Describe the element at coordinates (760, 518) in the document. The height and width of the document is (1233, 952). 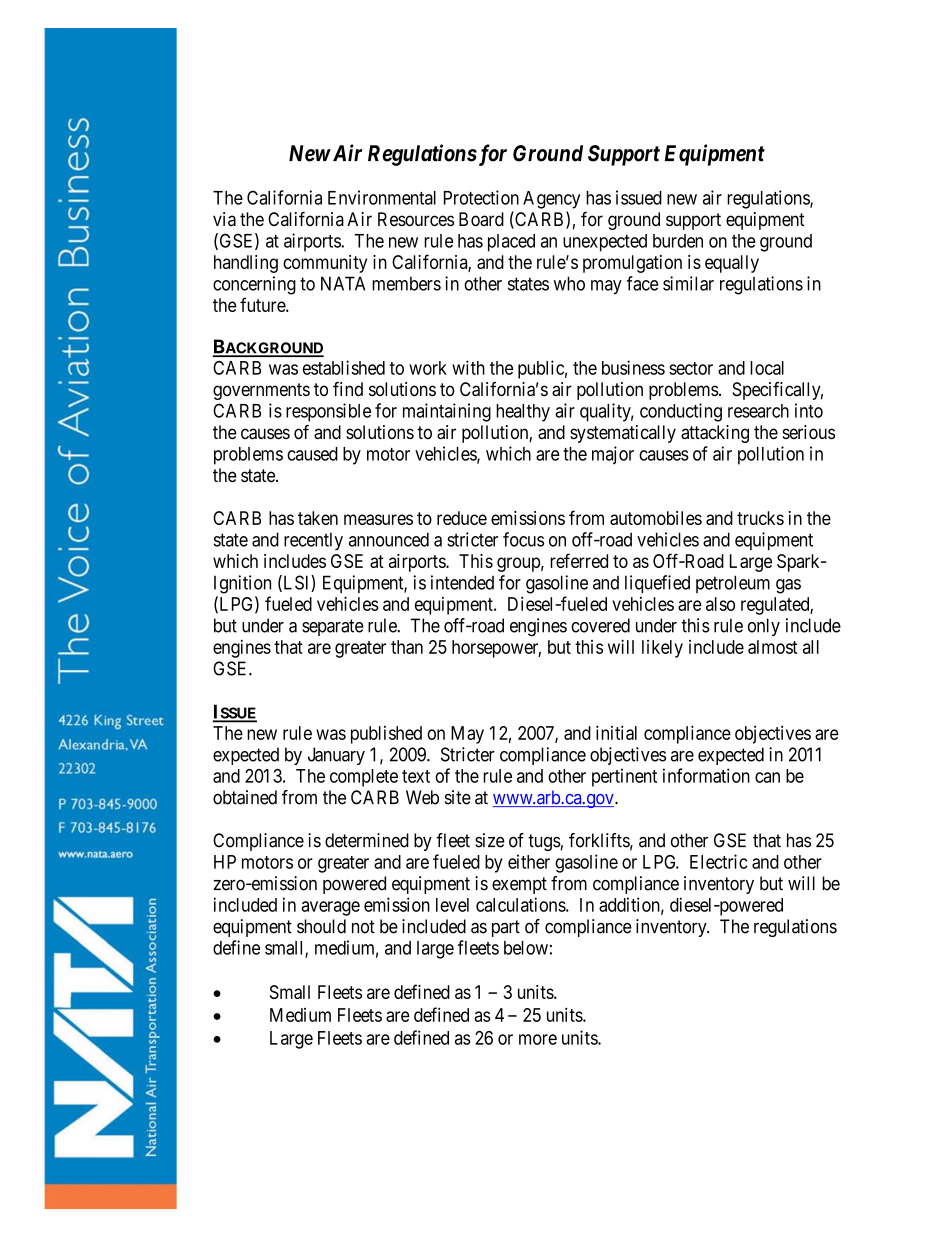
I see `trucks` at that location.
